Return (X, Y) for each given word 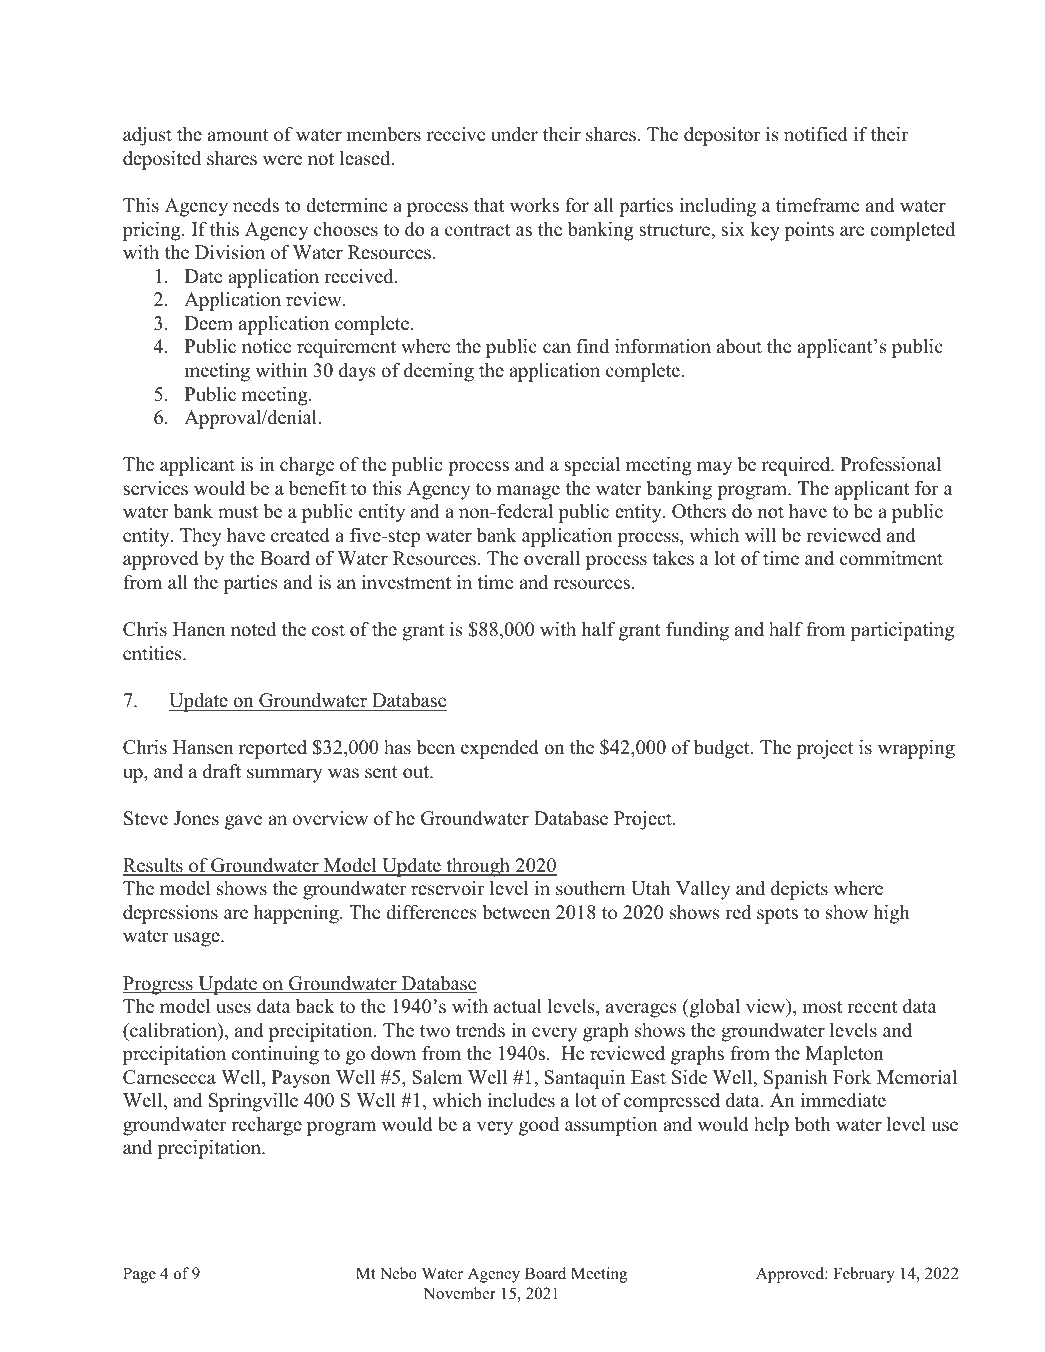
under (514, 134)
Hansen (203, 747)
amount (238, 135)
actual (518, 1006)
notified (816, 134)
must (238, 512)
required (797, 466)
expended (500, 749)
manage (528, 492)
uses (233, 1008)
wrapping (916, 749)
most (822, 1007)
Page (139, 1275)
